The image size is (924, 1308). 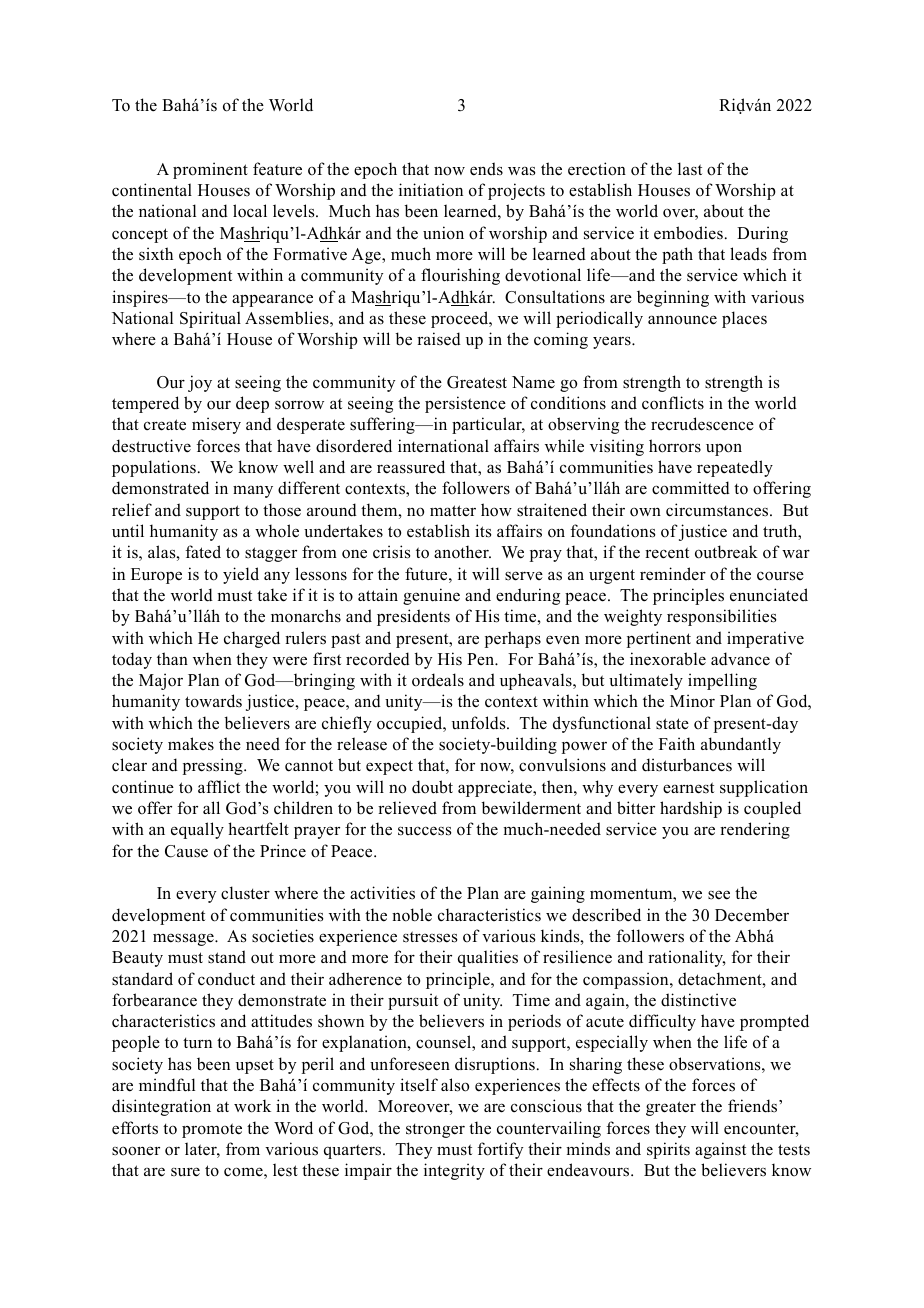 I want to click on last, so click(x=690, y=168).
